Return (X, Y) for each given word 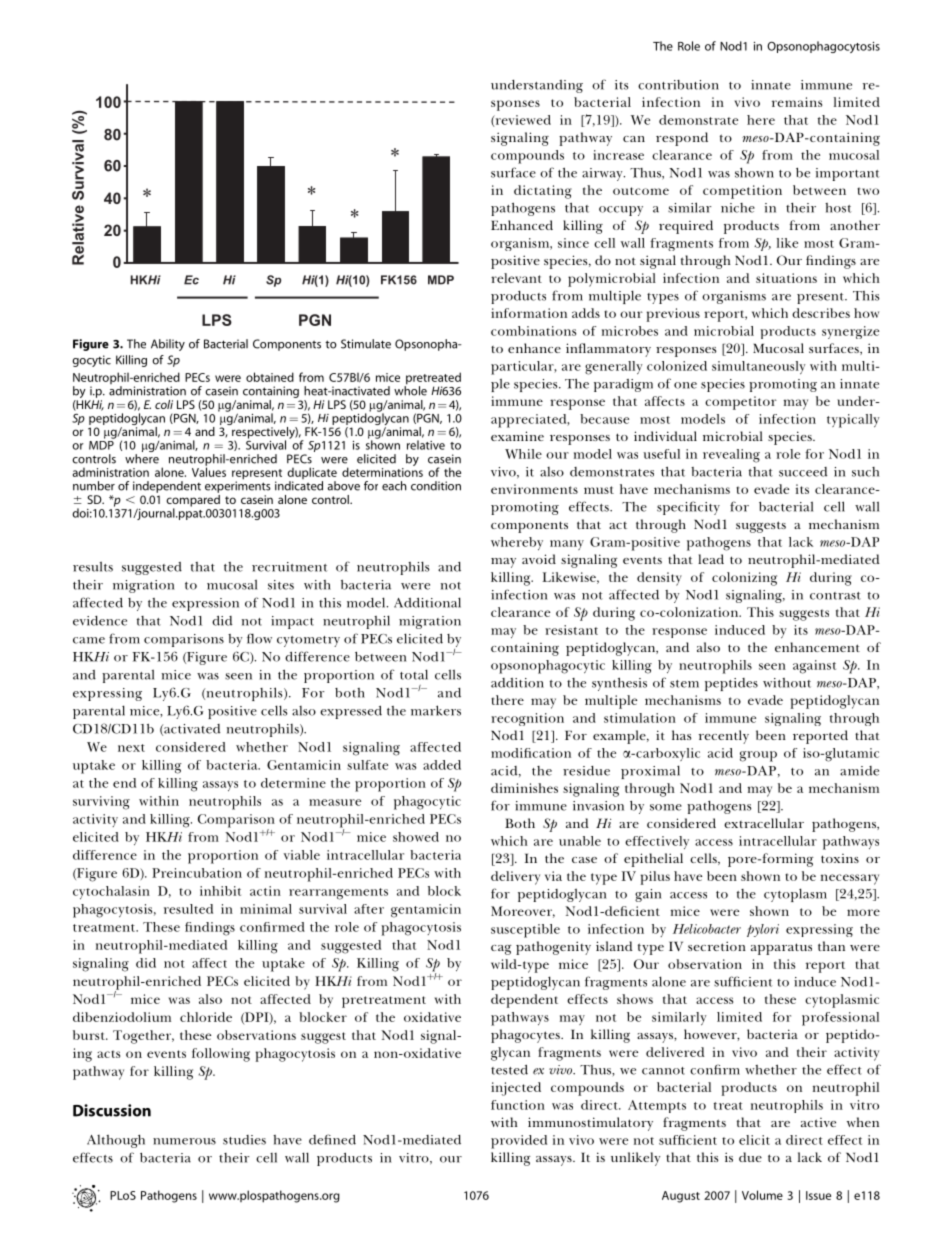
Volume (762, 1195)
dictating (543, 192)
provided (519, 1142)
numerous (184, 1141)
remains (797, 102)
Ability (168, 345)
